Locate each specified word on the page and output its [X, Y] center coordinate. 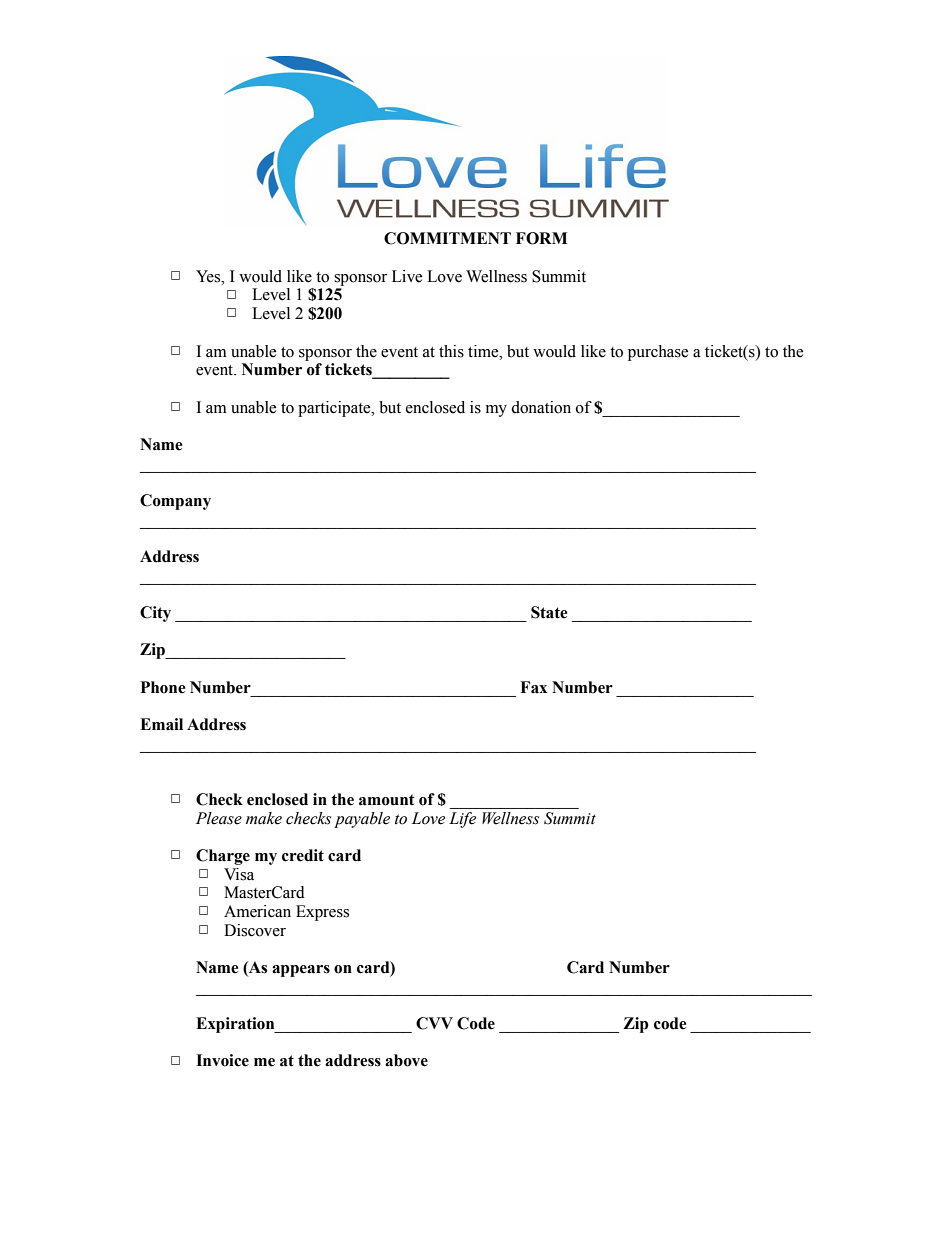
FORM [541, 238]
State [549, 612]
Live [407, 276]
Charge [223, 857]
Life [462, 820]
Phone [163, 687]
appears [301, 971]
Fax [533, 687]
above [406, 1060]
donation [541, 407]
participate [335, 409]
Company [175, 502]
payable [362, 820]
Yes [209, 276]
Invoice [222, 1060]
